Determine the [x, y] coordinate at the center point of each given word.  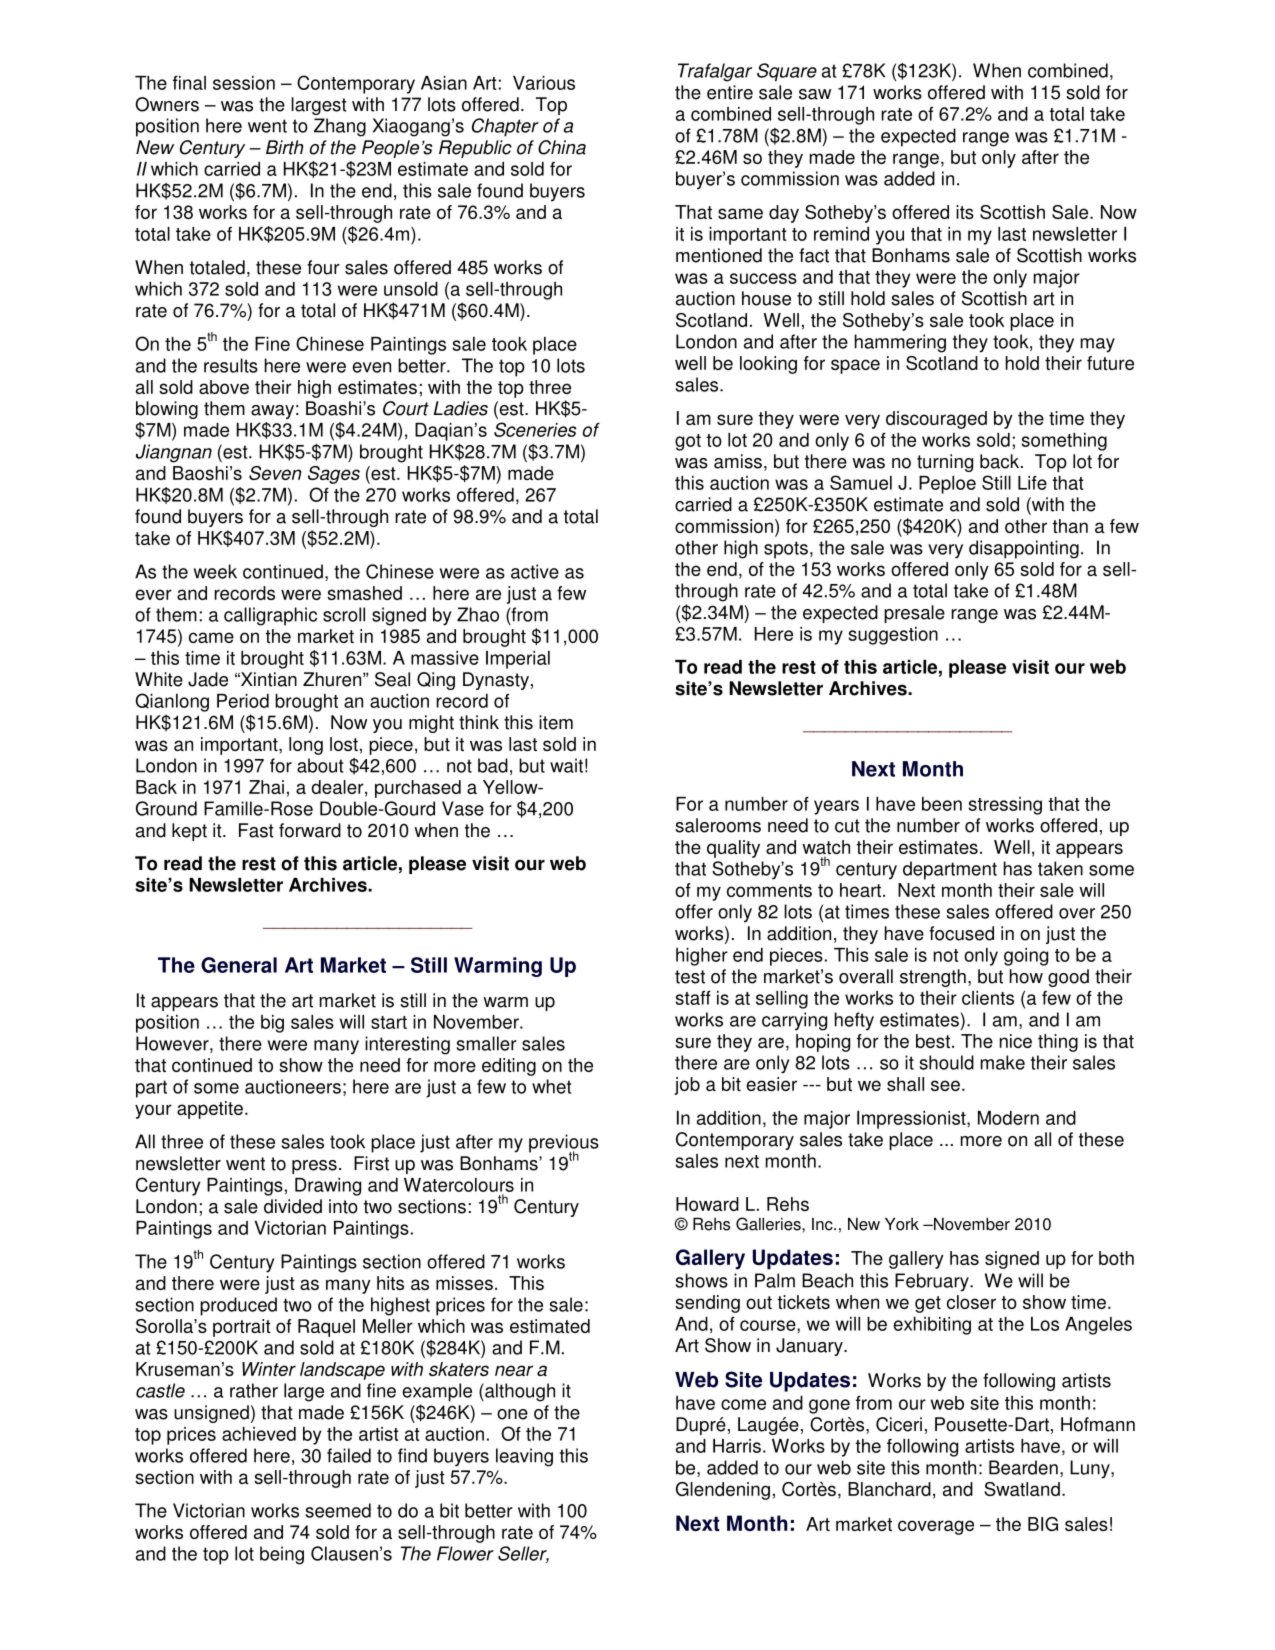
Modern [1008, 1118]
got [688, 442]
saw [815, 94]
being [282, 1555]
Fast [256, 830]
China [562, 147]
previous [564, 1144]
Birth [285, 147]
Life [1032, 483]
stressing [1005, 806]
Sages [334, 475]
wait [566, 765]
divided [293, 1206]
